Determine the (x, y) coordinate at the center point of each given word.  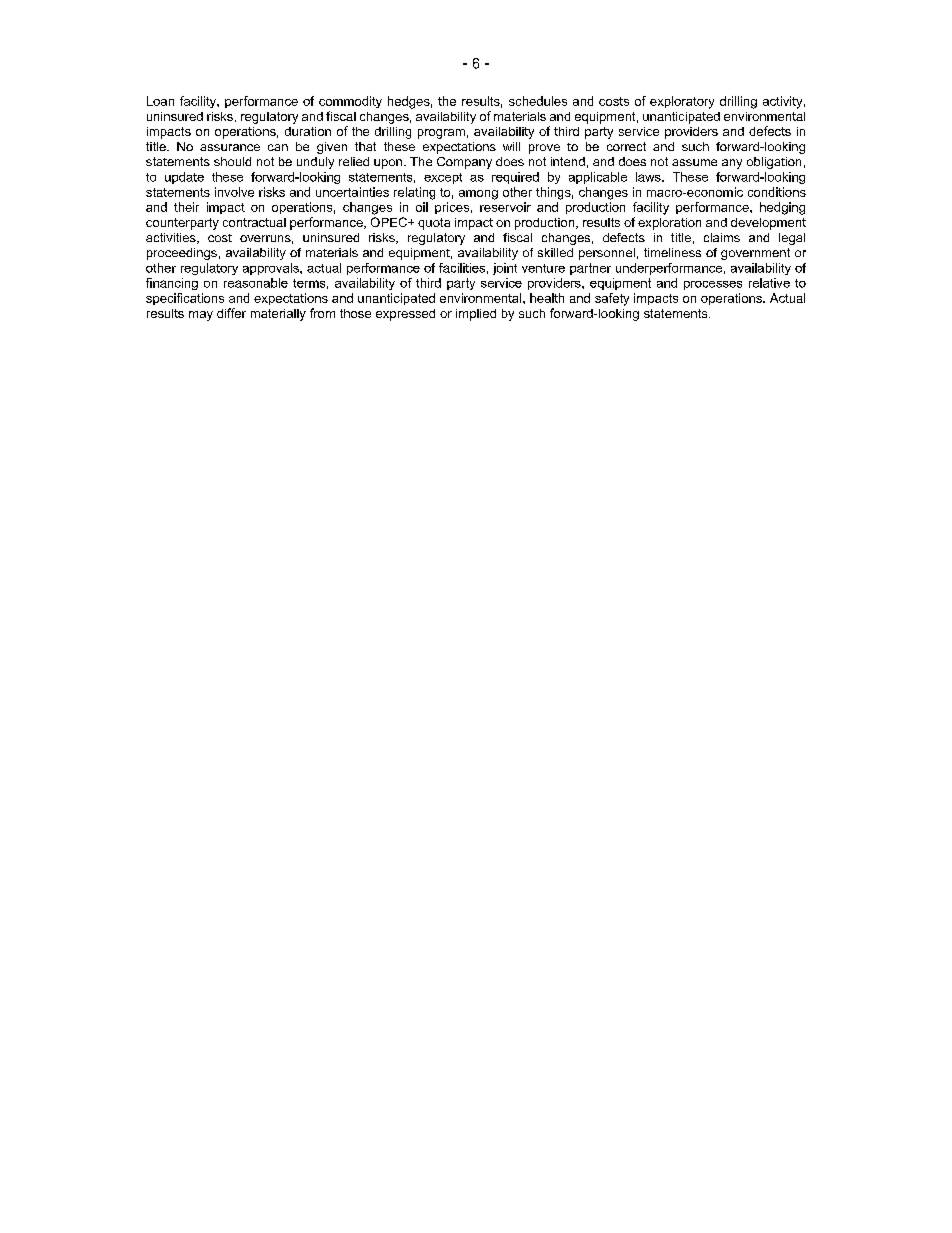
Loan (160, 101)
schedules (538, 101)
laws (649, 177)
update (184, 178)
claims (722, 237)
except (443, 178)
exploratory (682, 102)
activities (172, 238)
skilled (555, 252)
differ (231, 313)
